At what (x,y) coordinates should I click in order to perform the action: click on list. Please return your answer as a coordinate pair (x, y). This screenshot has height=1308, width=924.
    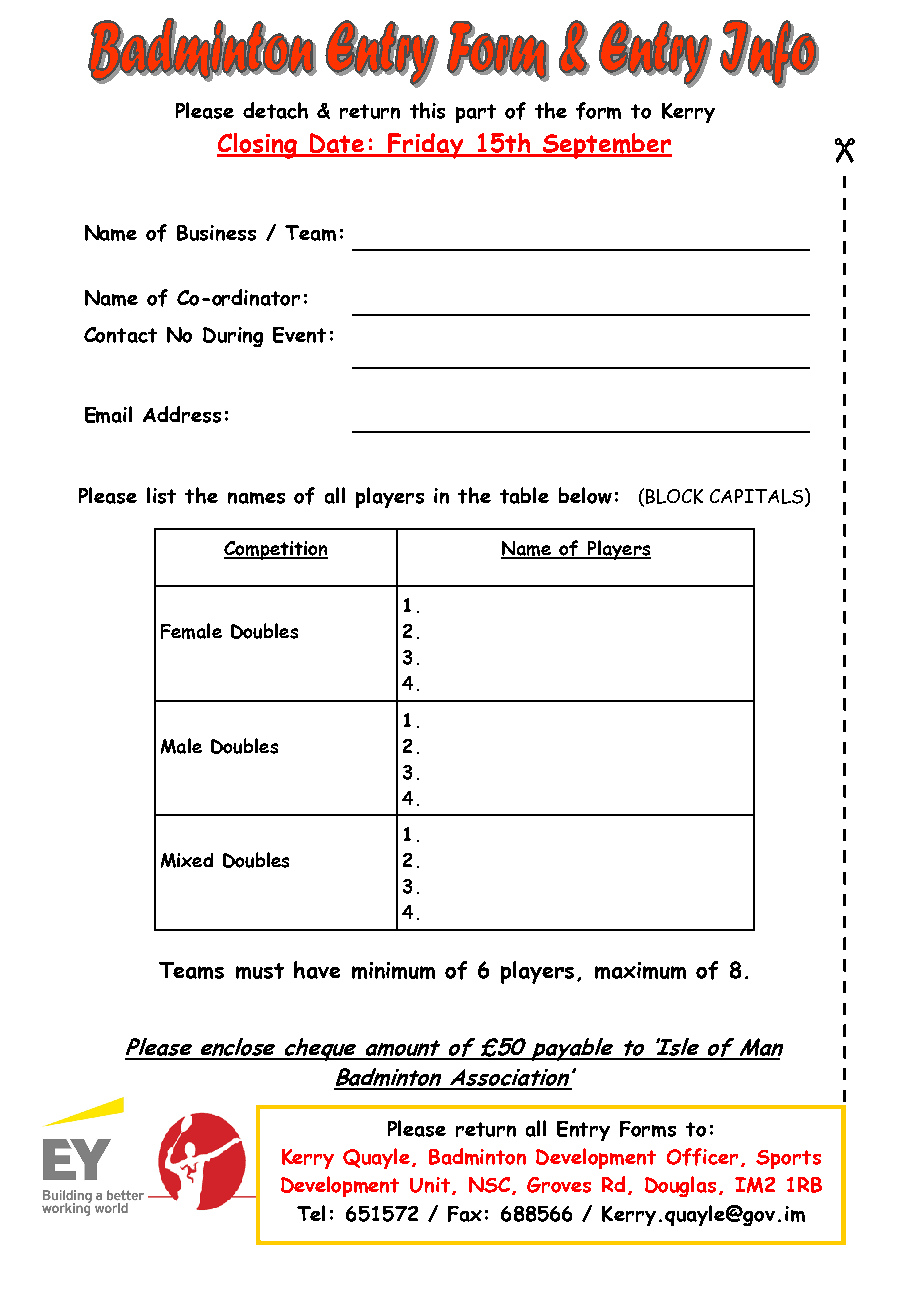
    Looking at the image, I should click on (161, 495).
